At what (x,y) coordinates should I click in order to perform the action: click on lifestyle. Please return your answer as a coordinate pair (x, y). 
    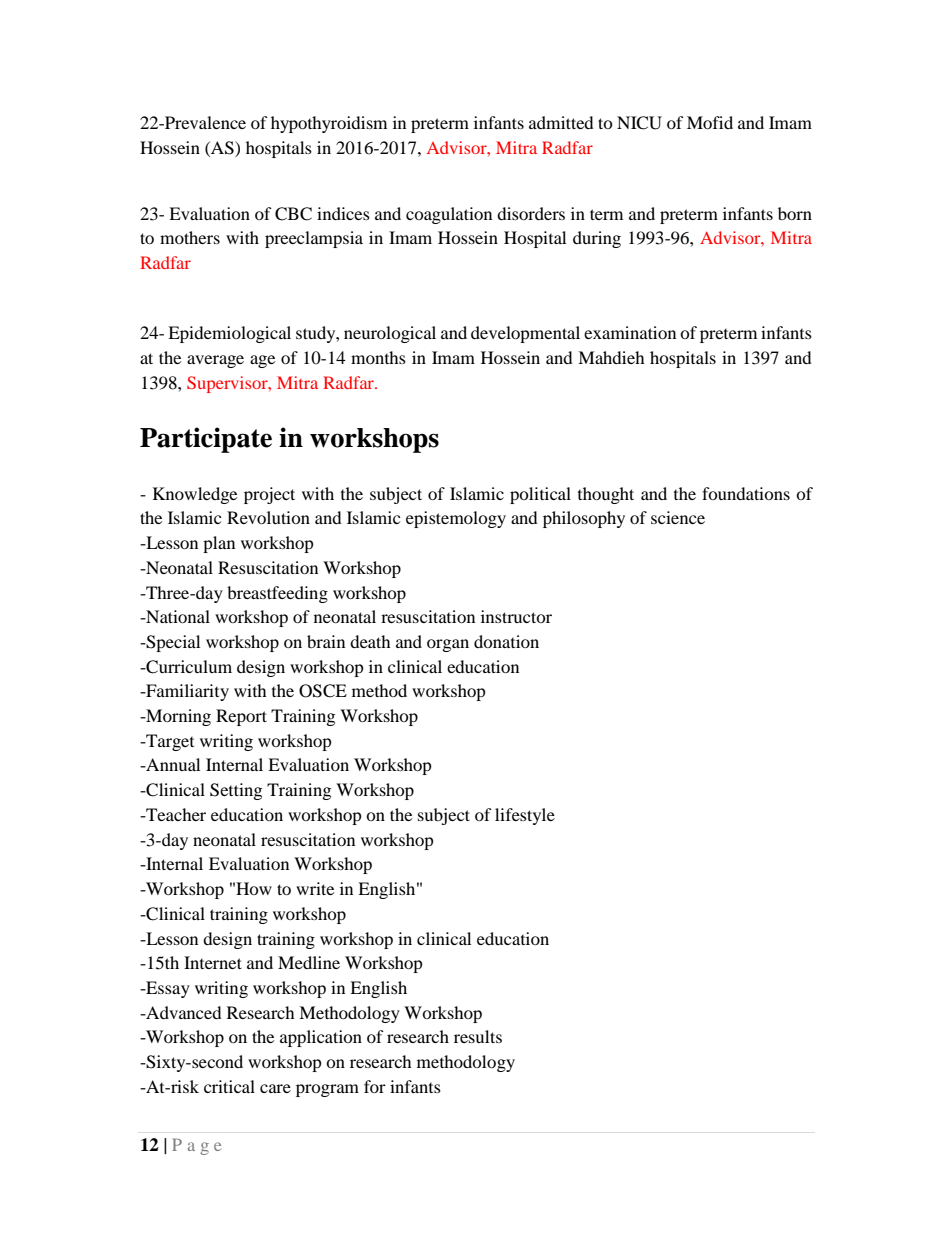
    Looking at the image, I should click on (525, 816).
